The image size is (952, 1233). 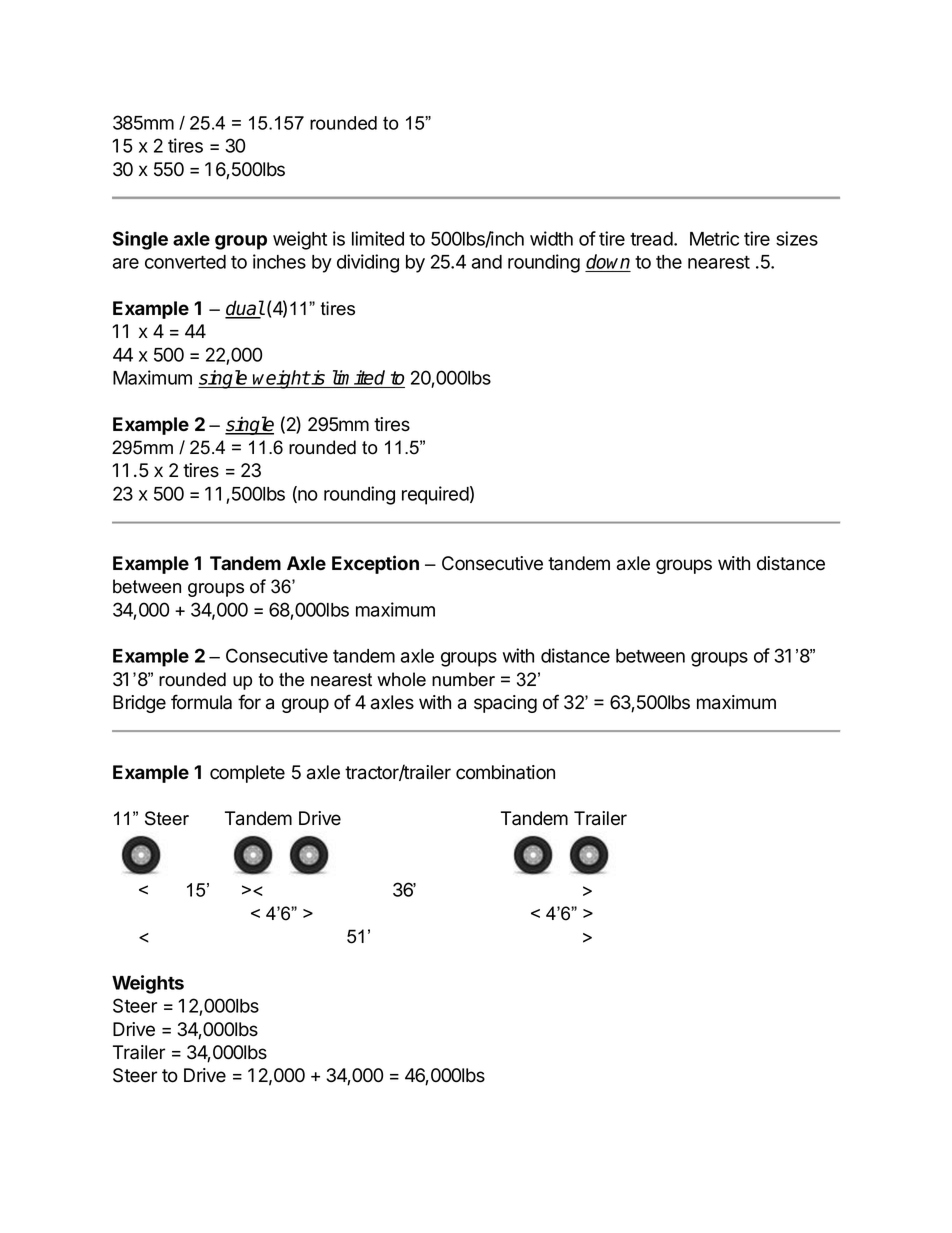 I want to click on dividing, so click(x=368, y=263).
